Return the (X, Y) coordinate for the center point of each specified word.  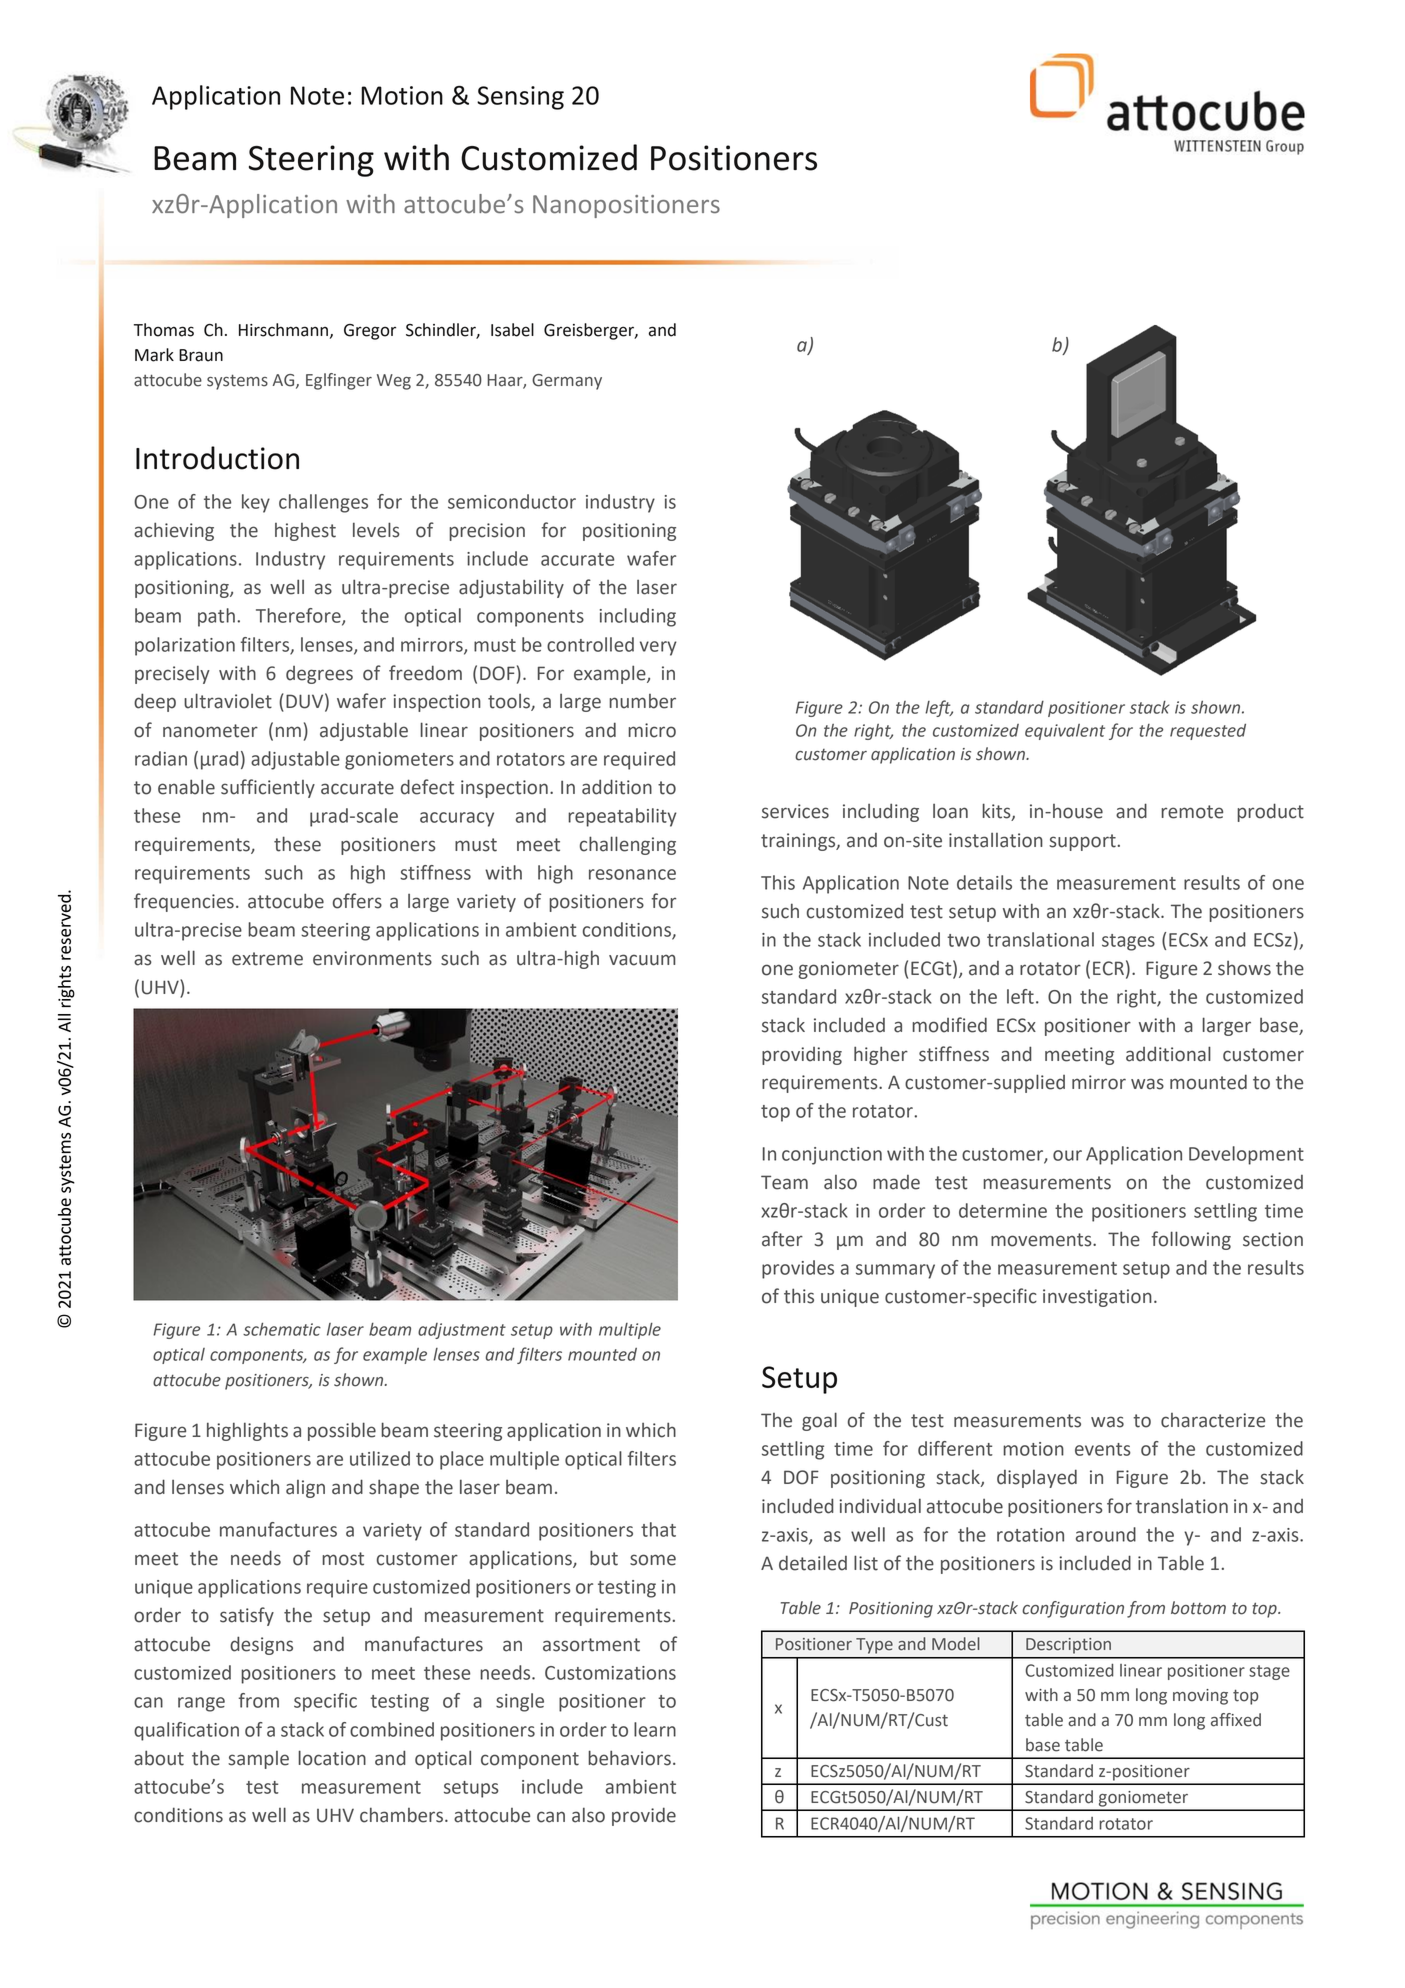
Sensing (520, 98)
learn (655, 1729)
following (1191, 1240)
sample (258, 1760)
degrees (319, 675)
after (782, 1239)
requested (1208, 732)
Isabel (512, 330)
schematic (282, 1329)
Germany (567, 382)
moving (1200, 1697)
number (642, 701)
